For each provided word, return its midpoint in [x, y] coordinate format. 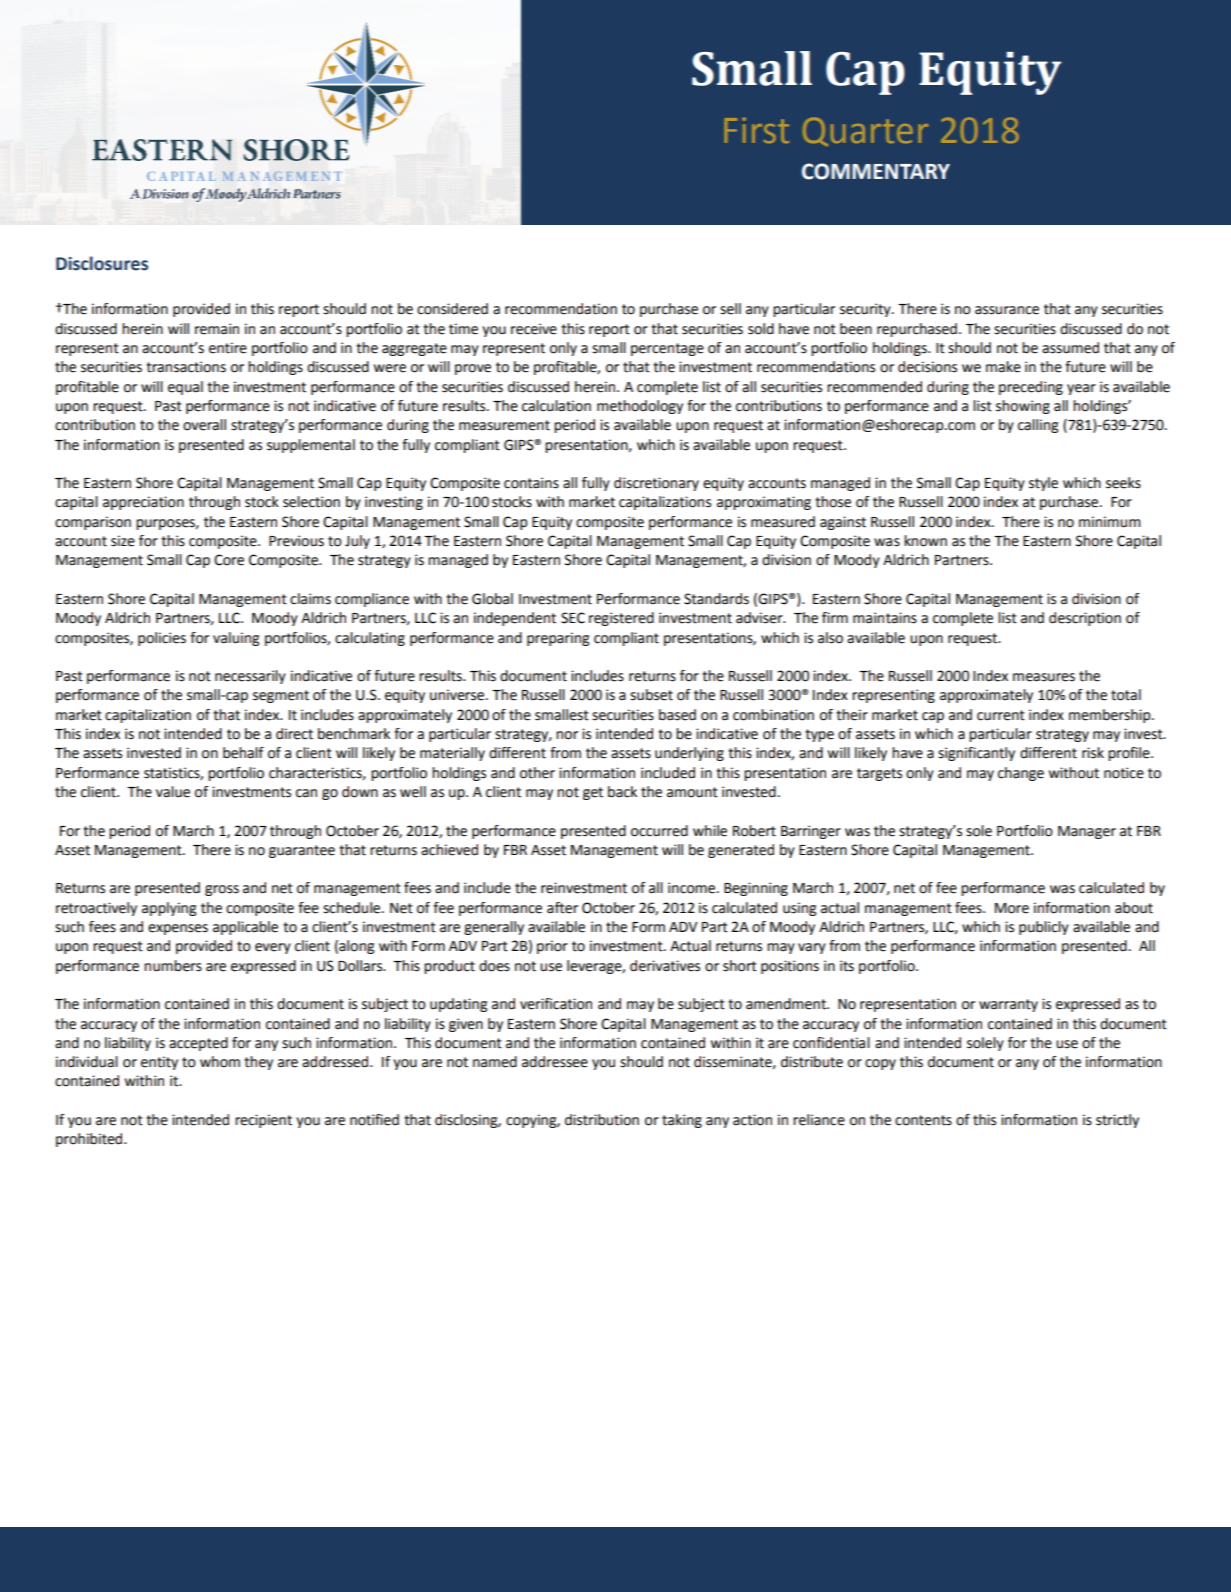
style [1043, 484]
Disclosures [102, 263]
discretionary [656, 484]
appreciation [143, 503]
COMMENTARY [876, 171]
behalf [243, 753]
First [757, 130]
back [622, 792]
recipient [263, 1121]
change [1021, 774]
